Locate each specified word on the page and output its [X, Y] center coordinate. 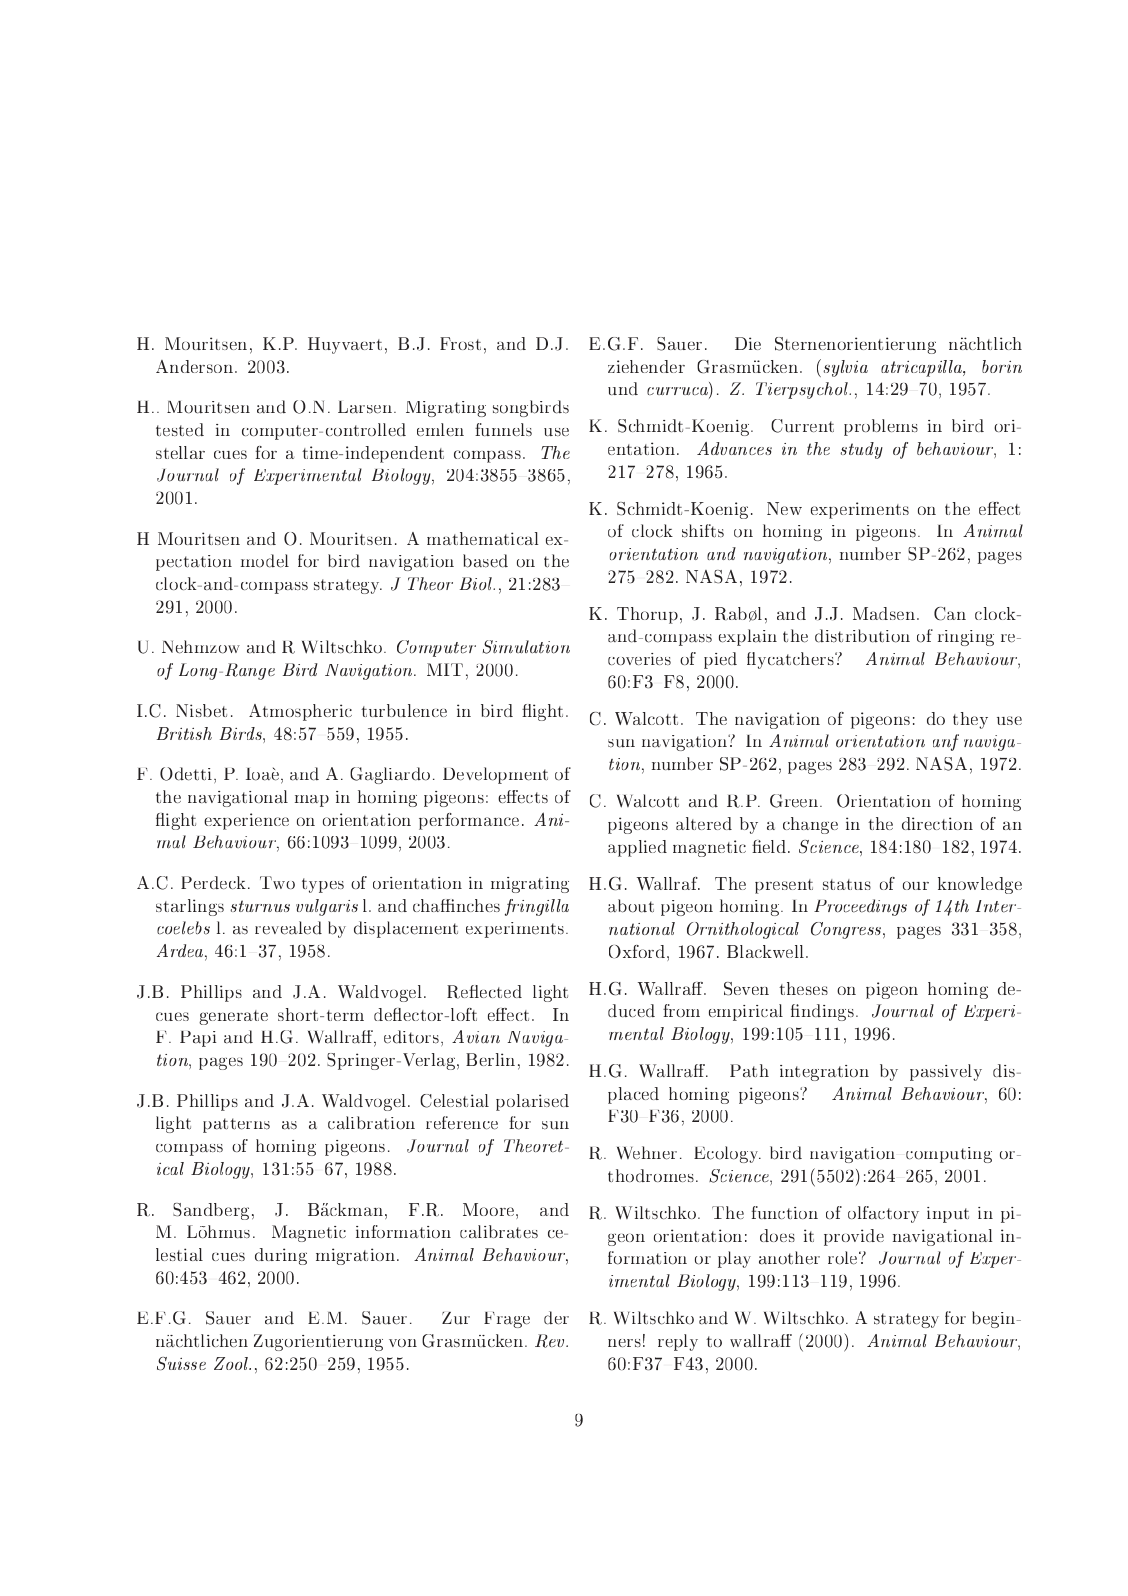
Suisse [181, 1363]
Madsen [884, 613]
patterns [236, 1125]
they [970, 720]
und [623, 388]
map [312, 801]
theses [803, 988]
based [485, 561]
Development [495, 775]
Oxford [637, 951]
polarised [532, 1102]
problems [881, 427]
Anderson [196, 366]
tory [901, 1215]
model [265, 561]
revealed [288, 928]
